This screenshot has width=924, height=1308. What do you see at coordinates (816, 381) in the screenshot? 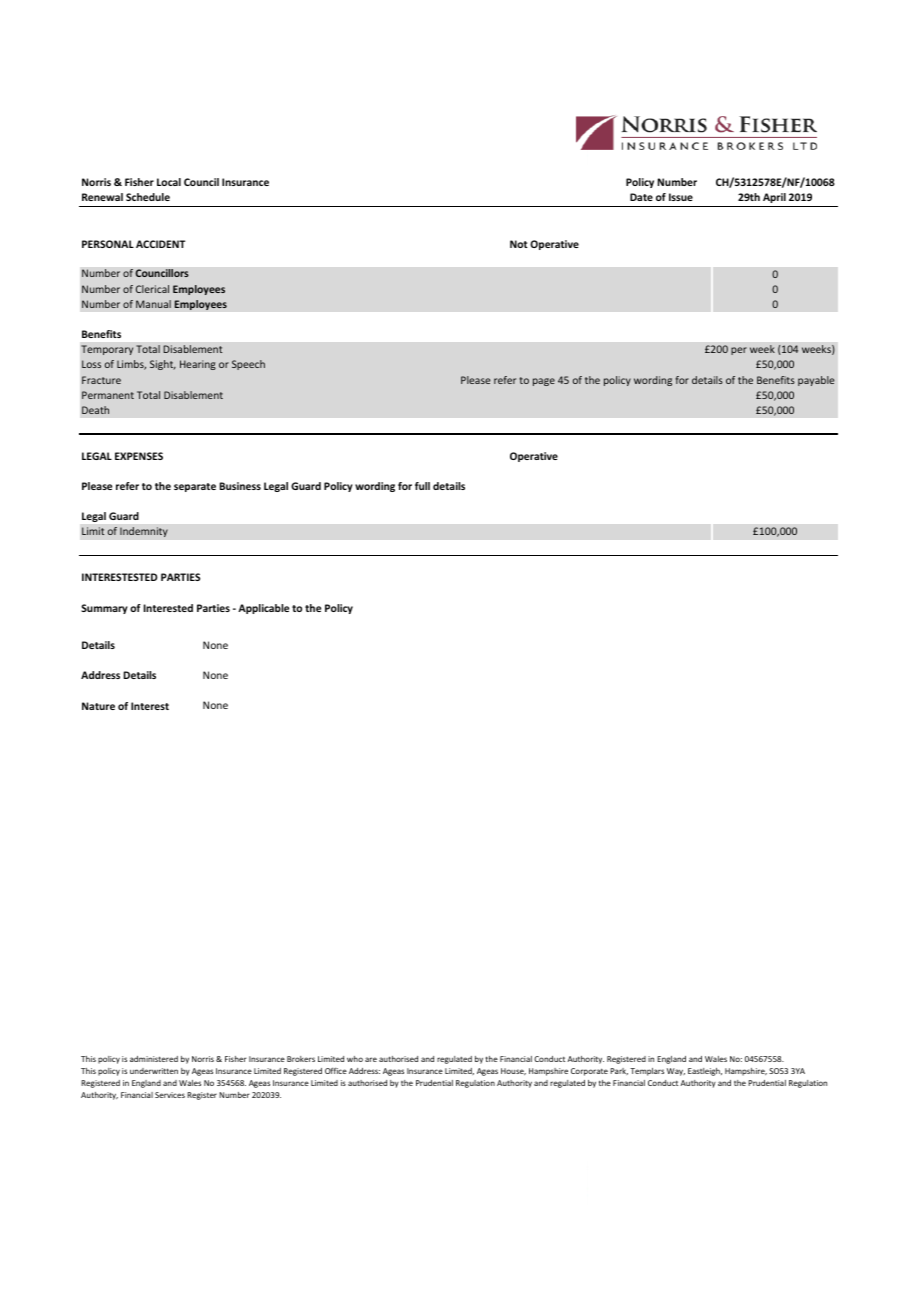
I see `payable` at bounding box center [816, 381].
